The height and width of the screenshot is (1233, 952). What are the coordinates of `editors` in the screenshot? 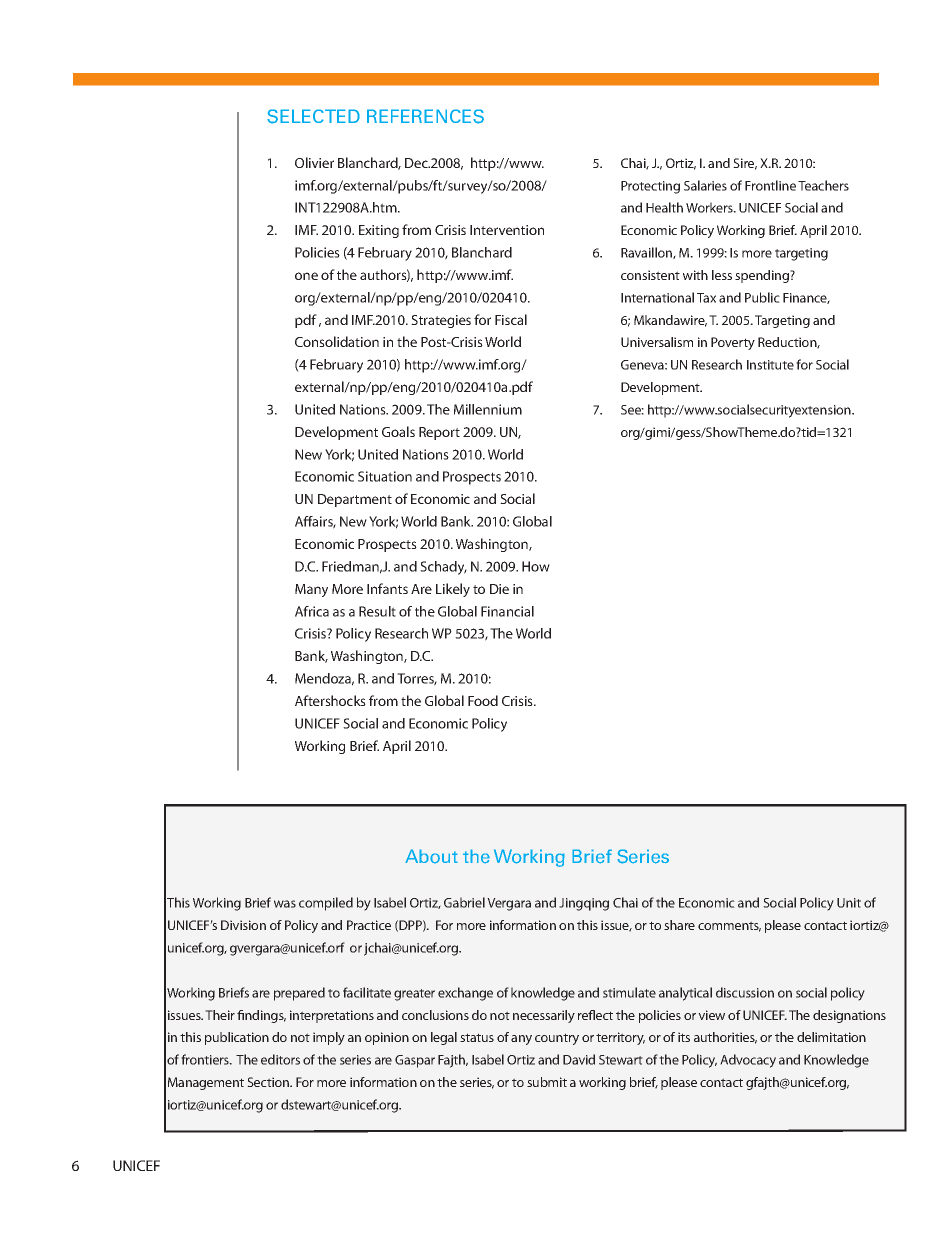 It's located at (280, 1059).
